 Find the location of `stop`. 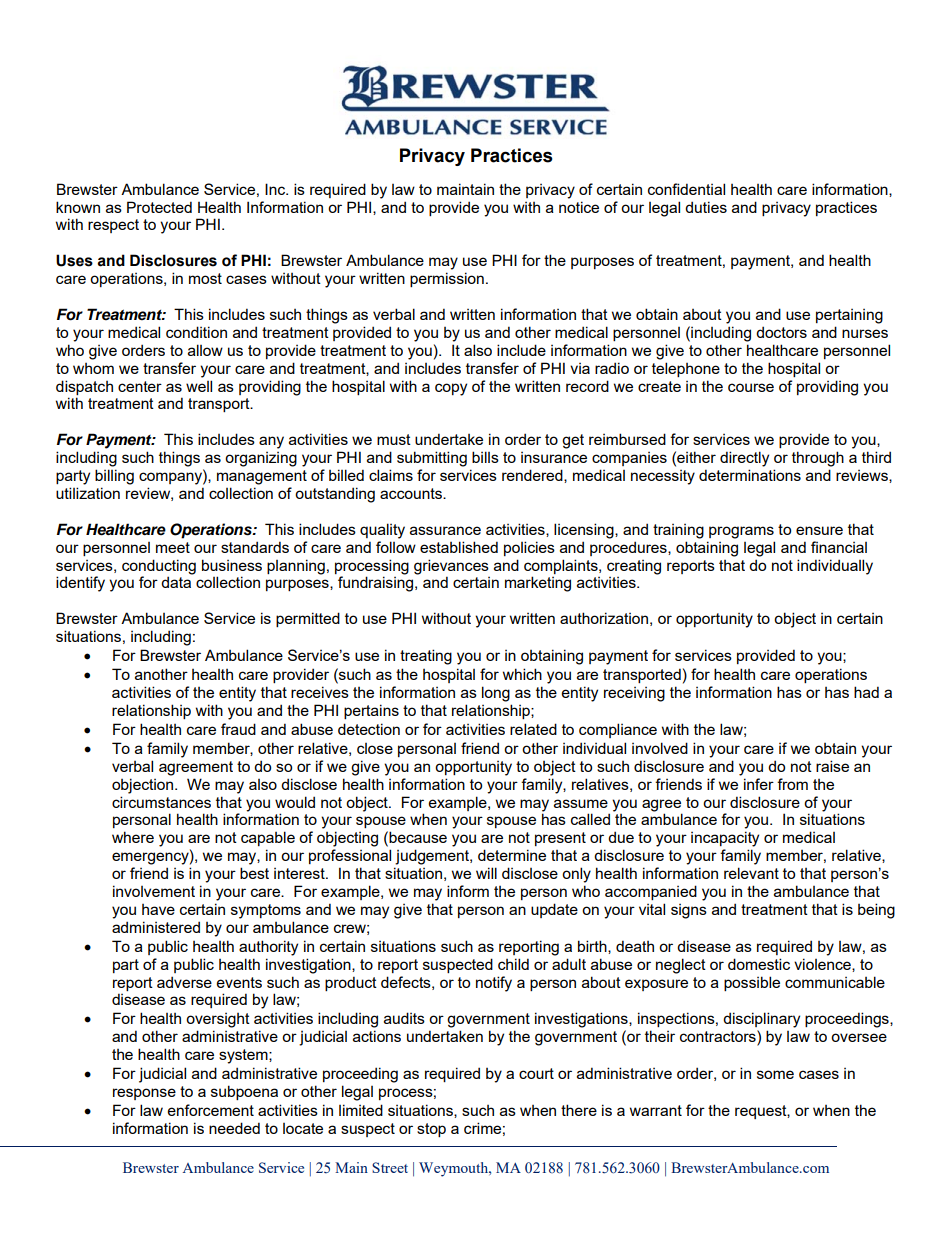

stop is located at coordinates (431, 1130).
